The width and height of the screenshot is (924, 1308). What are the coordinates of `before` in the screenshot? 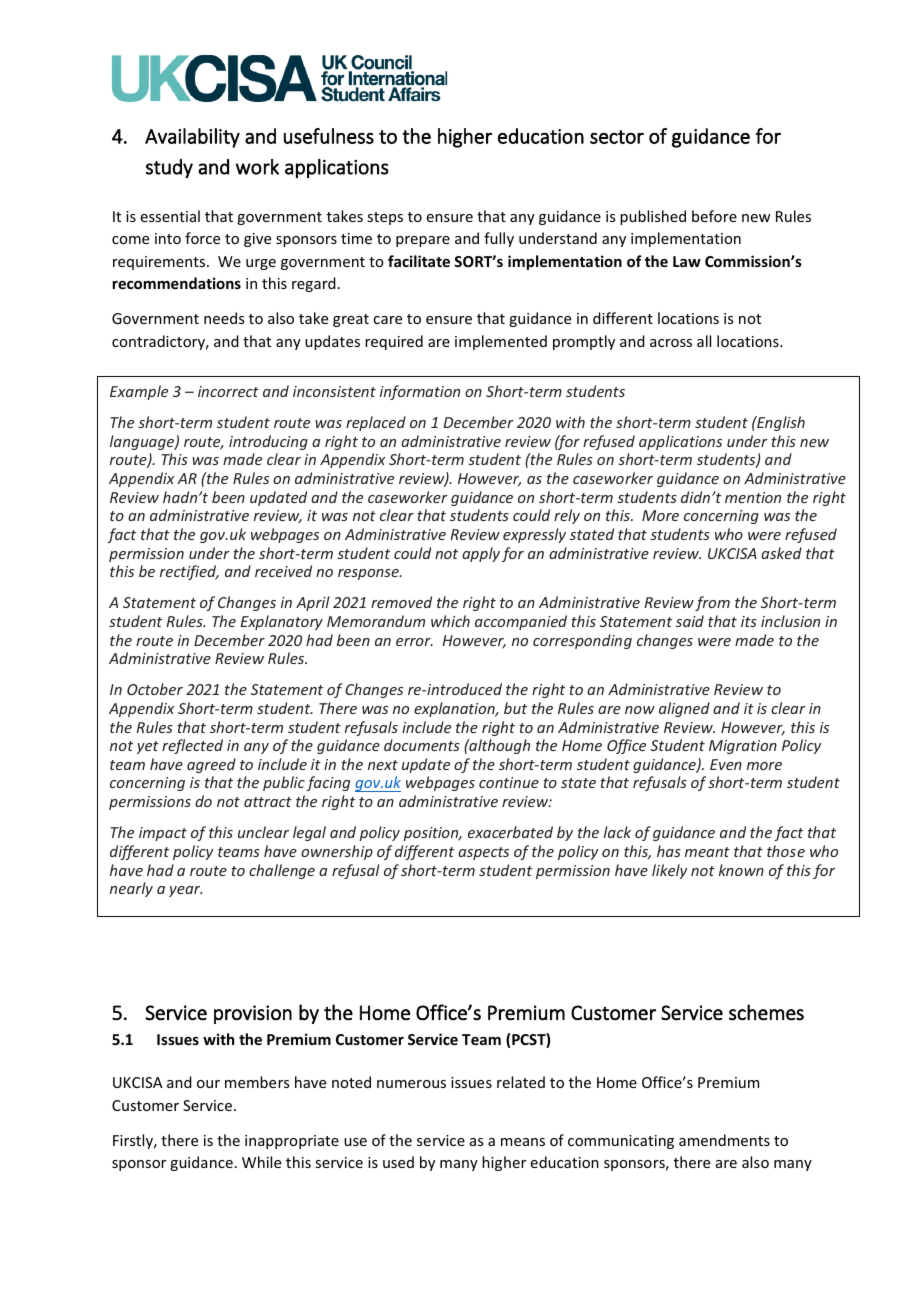 It's located at (714, 216).
